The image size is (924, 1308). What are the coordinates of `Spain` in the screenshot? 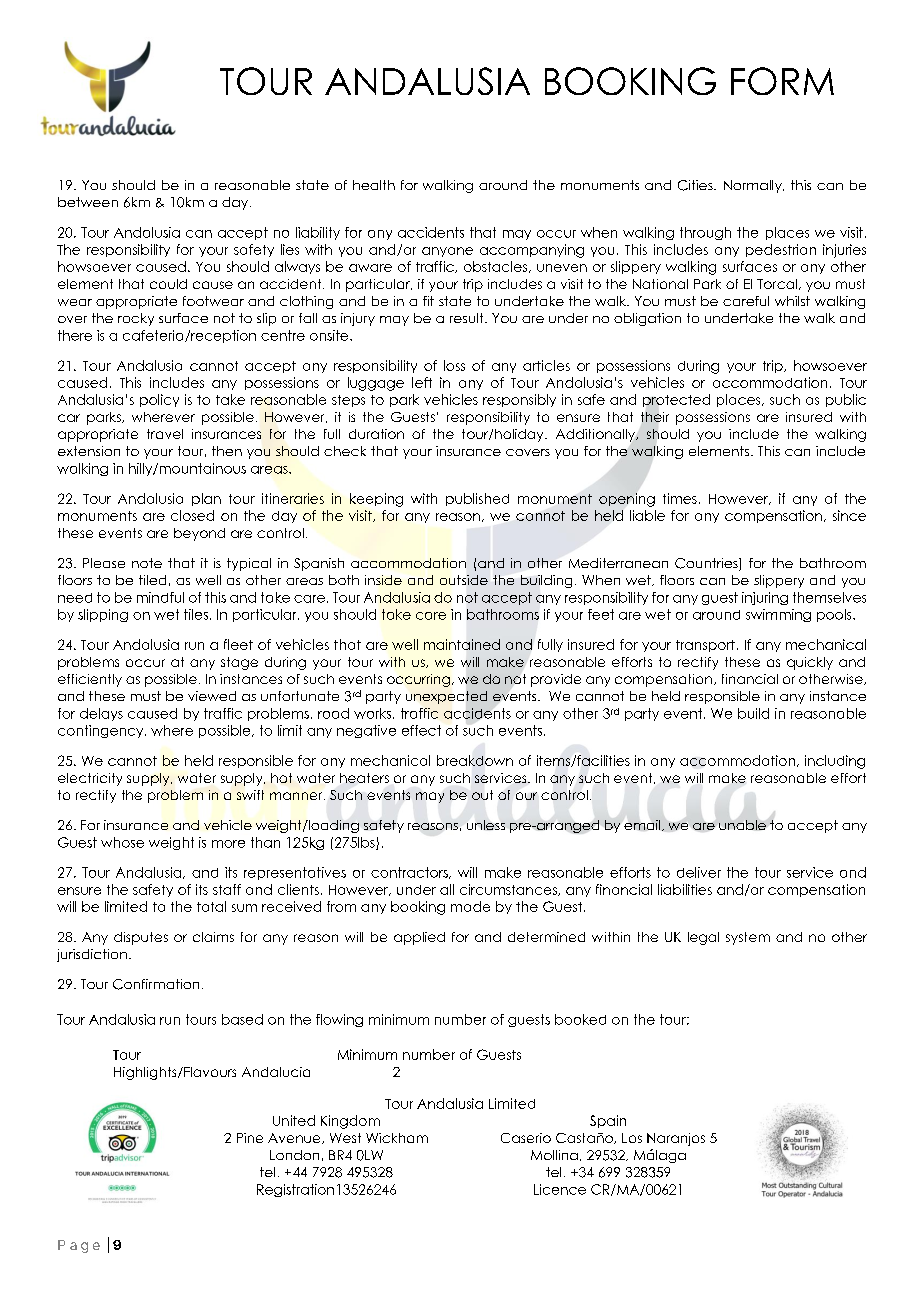 It's located at (608, 1121).
